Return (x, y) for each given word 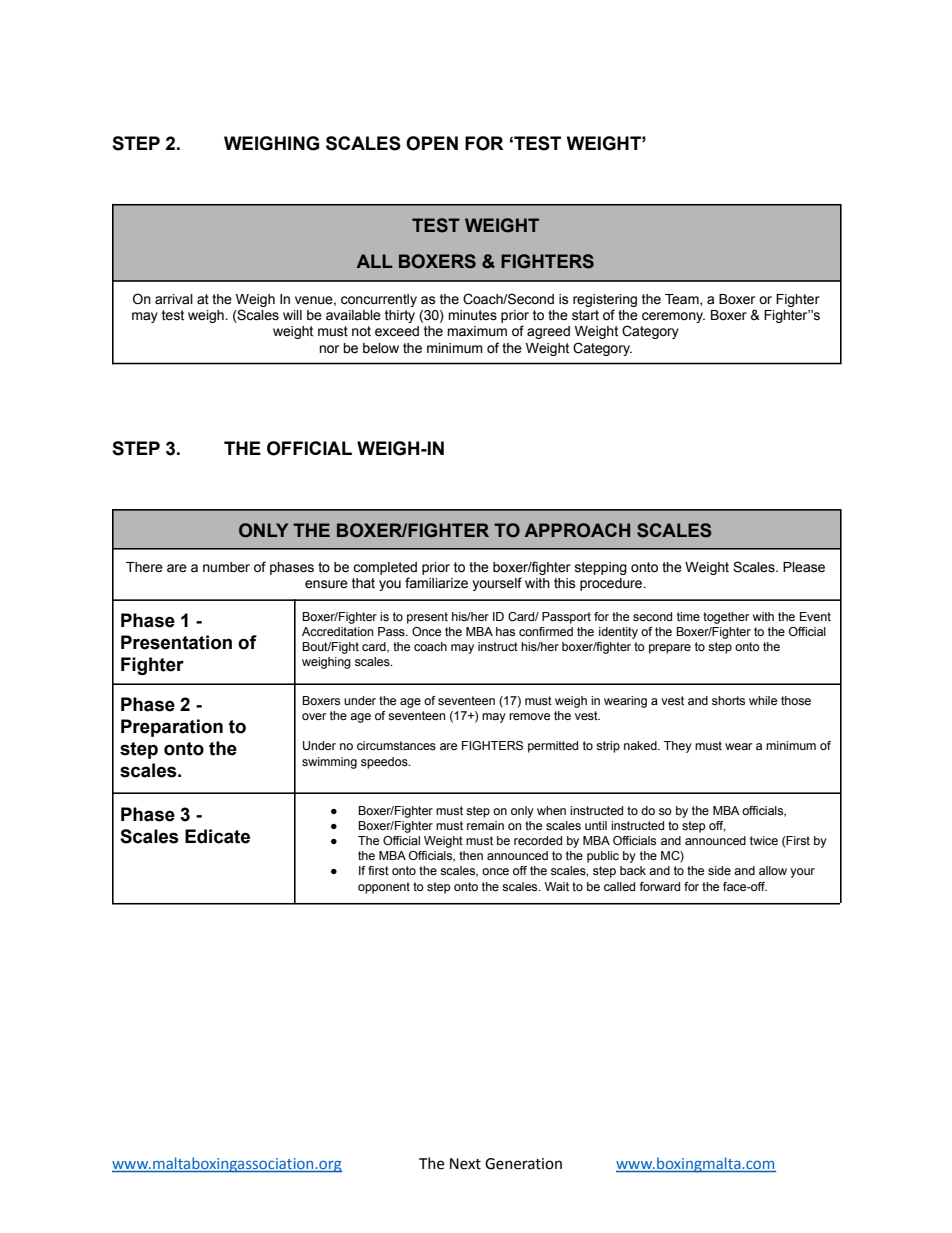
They (678, 747)
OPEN (432, 143)
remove (529, 716)
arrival (174, 299)
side (719, 870)
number (226, 567)
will (292, 315)
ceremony (673, 317)
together (726, 618)
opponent (384, 888)
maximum (477, 331)
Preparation (172, 728)
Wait (557, 886)
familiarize (436, 583)
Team (683, 300)
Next (465, 1164)
